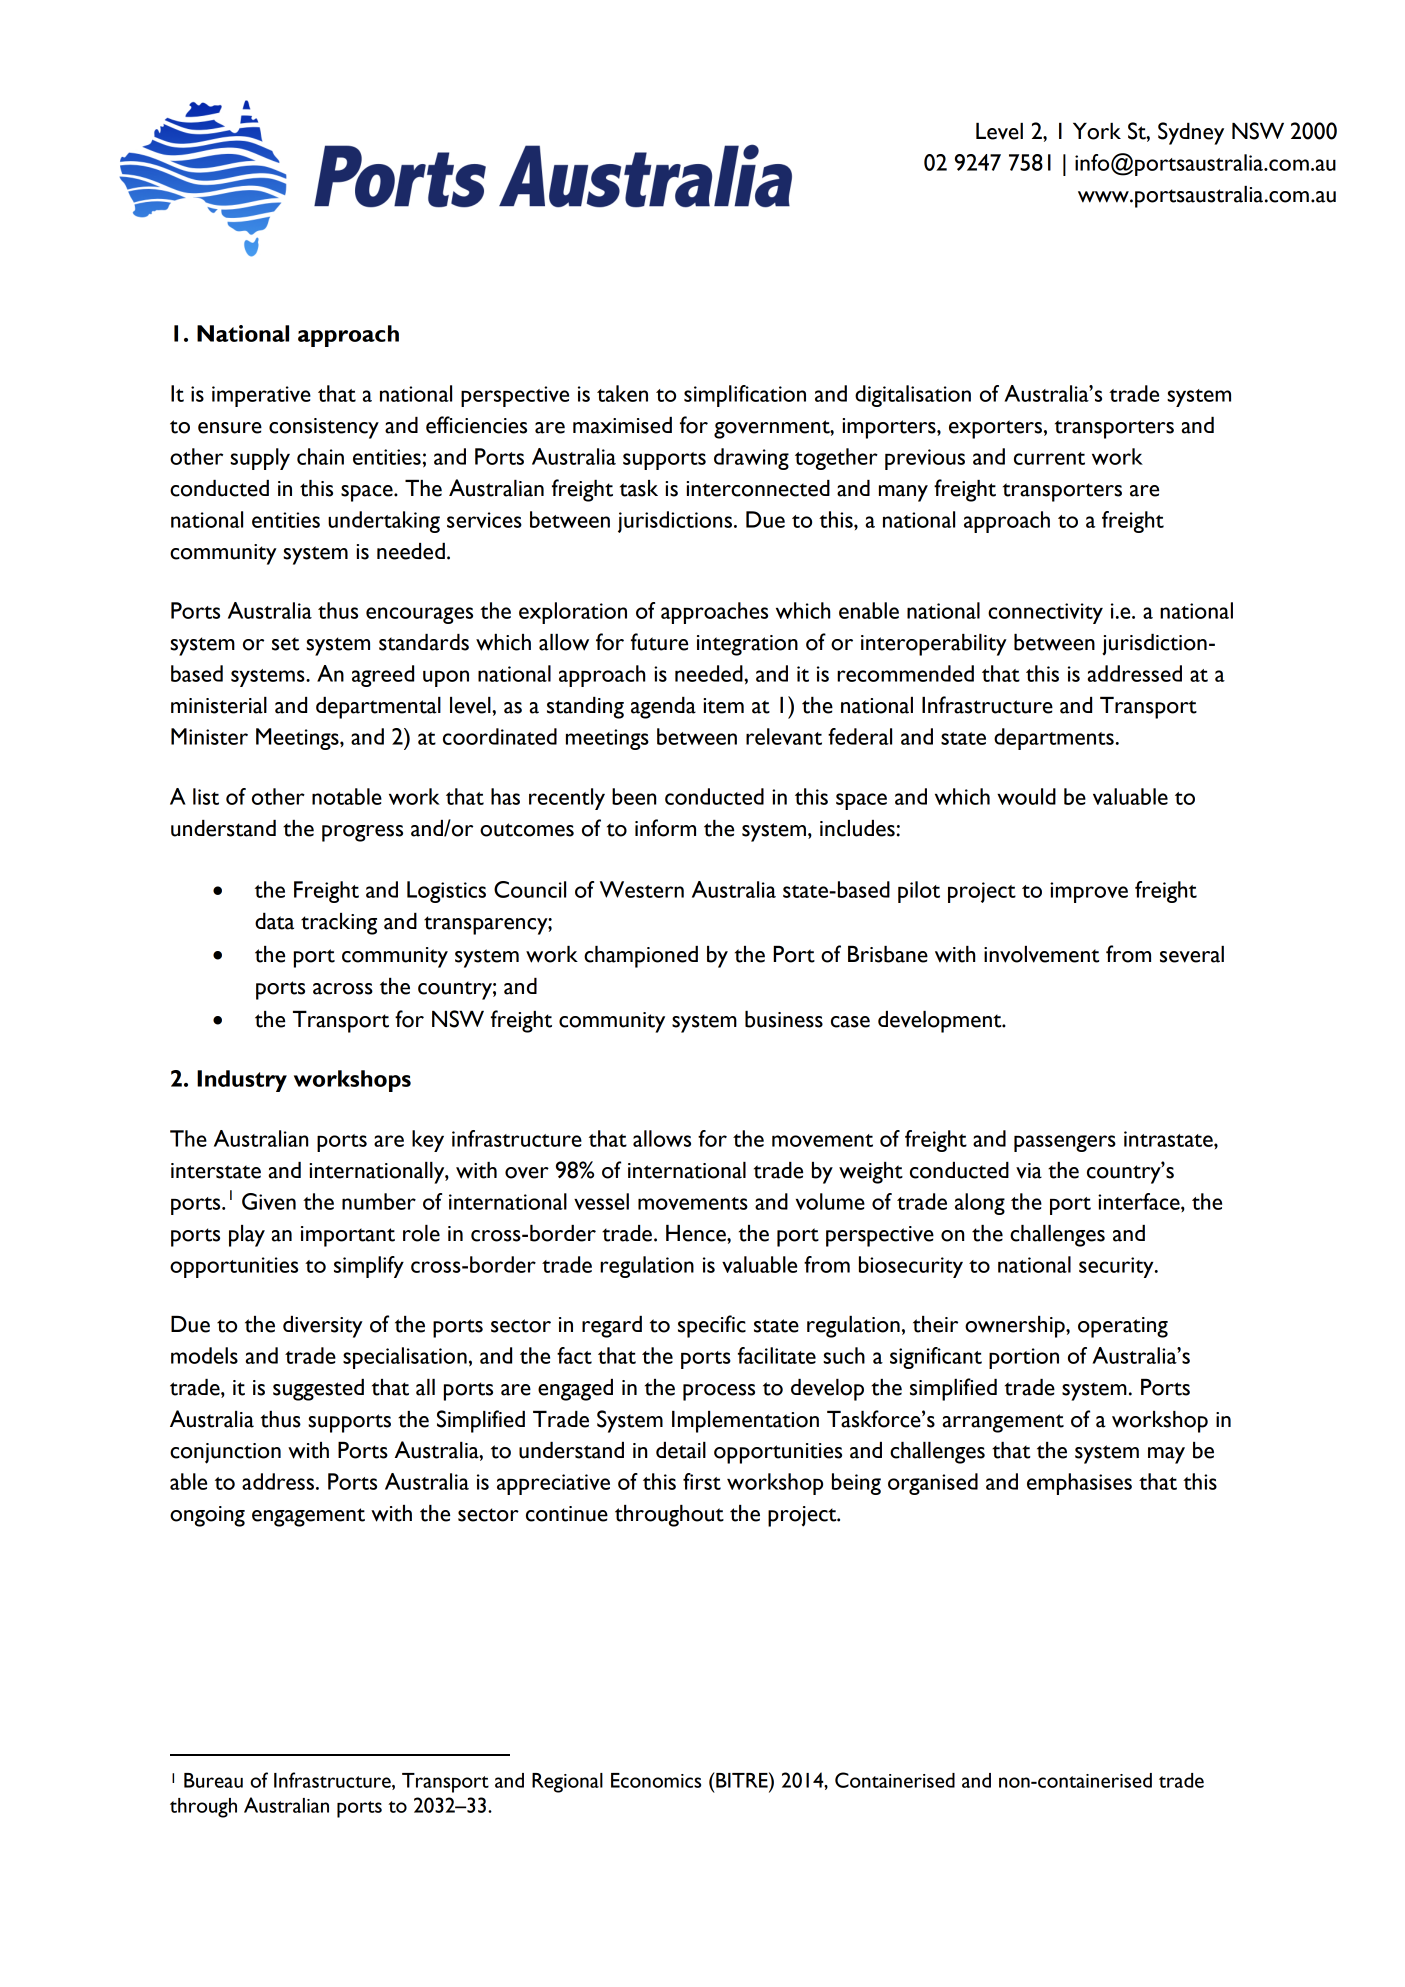  I want to click on involvement, so click(1041, 954).
